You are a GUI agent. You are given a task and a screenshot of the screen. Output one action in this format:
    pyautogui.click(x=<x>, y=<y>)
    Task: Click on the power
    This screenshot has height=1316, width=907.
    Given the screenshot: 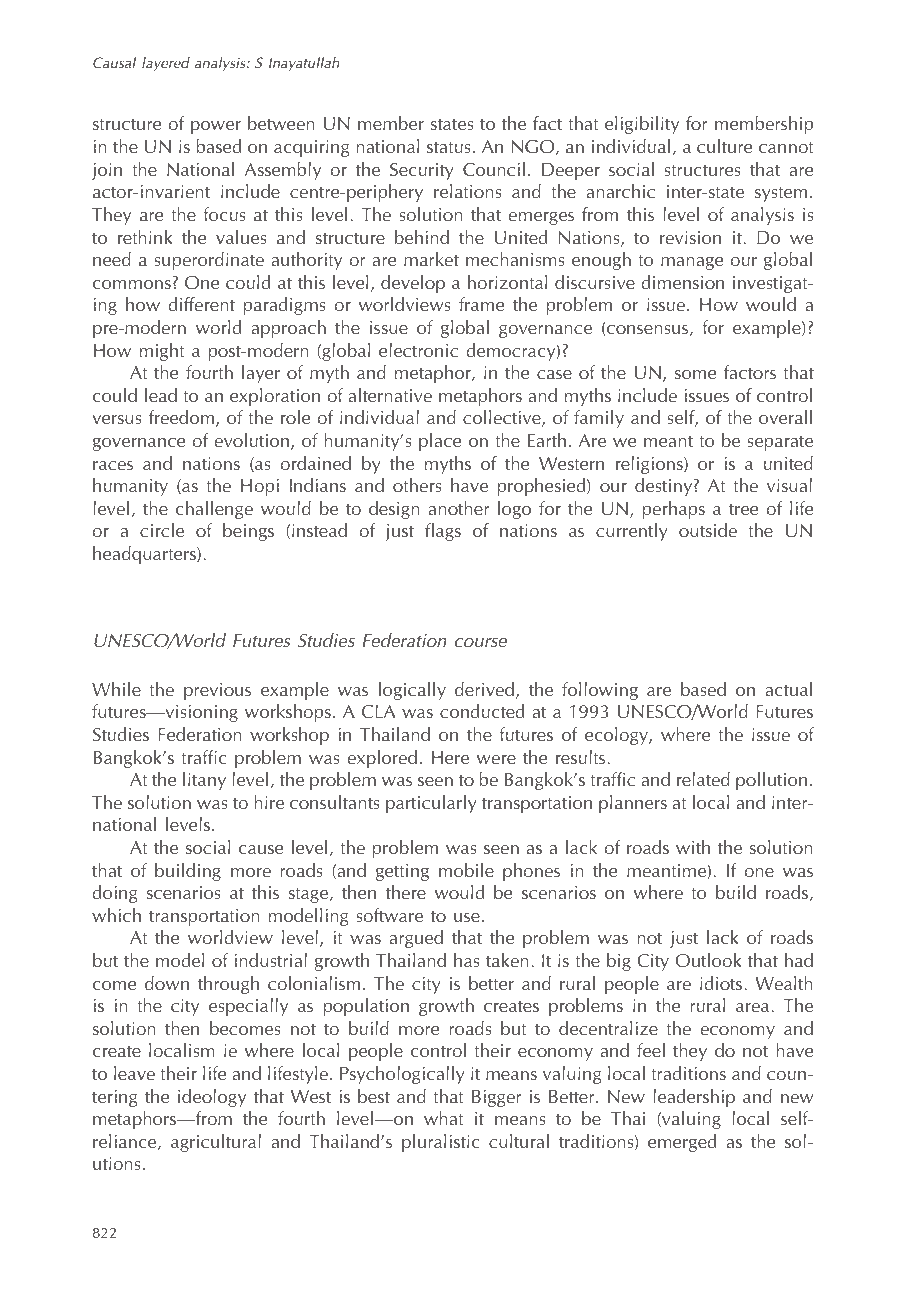 What is the action you would take?
    pyautogui.click(x=216, y=127)
